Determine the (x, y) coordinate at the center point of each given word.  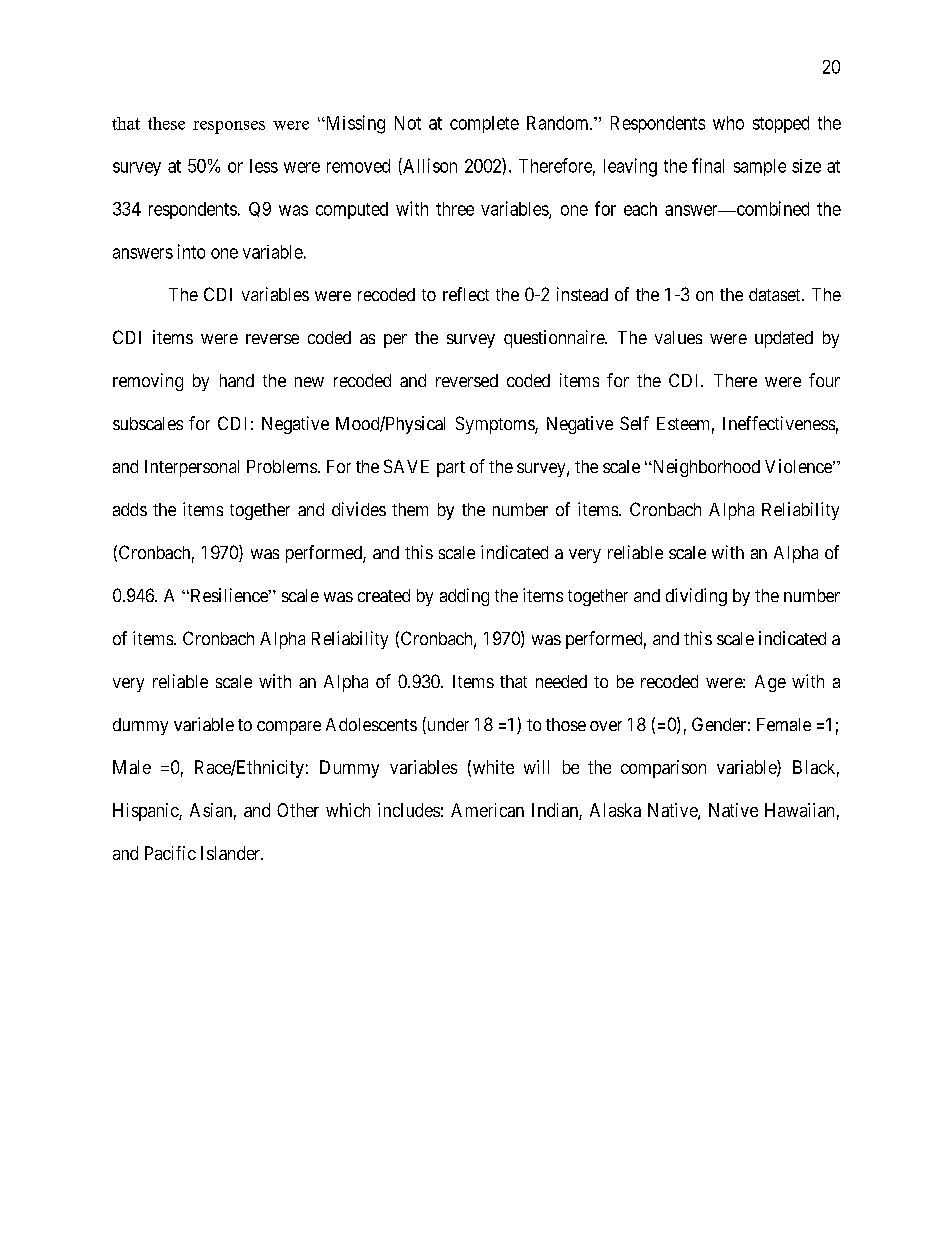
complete (484, 124)
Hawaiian (799, 810)
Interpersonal (192, 468)
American (487, 810)
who (728, 123)
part (451, 469)
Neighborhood (705, 468)
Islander (232, 853)
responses (229, 127)
